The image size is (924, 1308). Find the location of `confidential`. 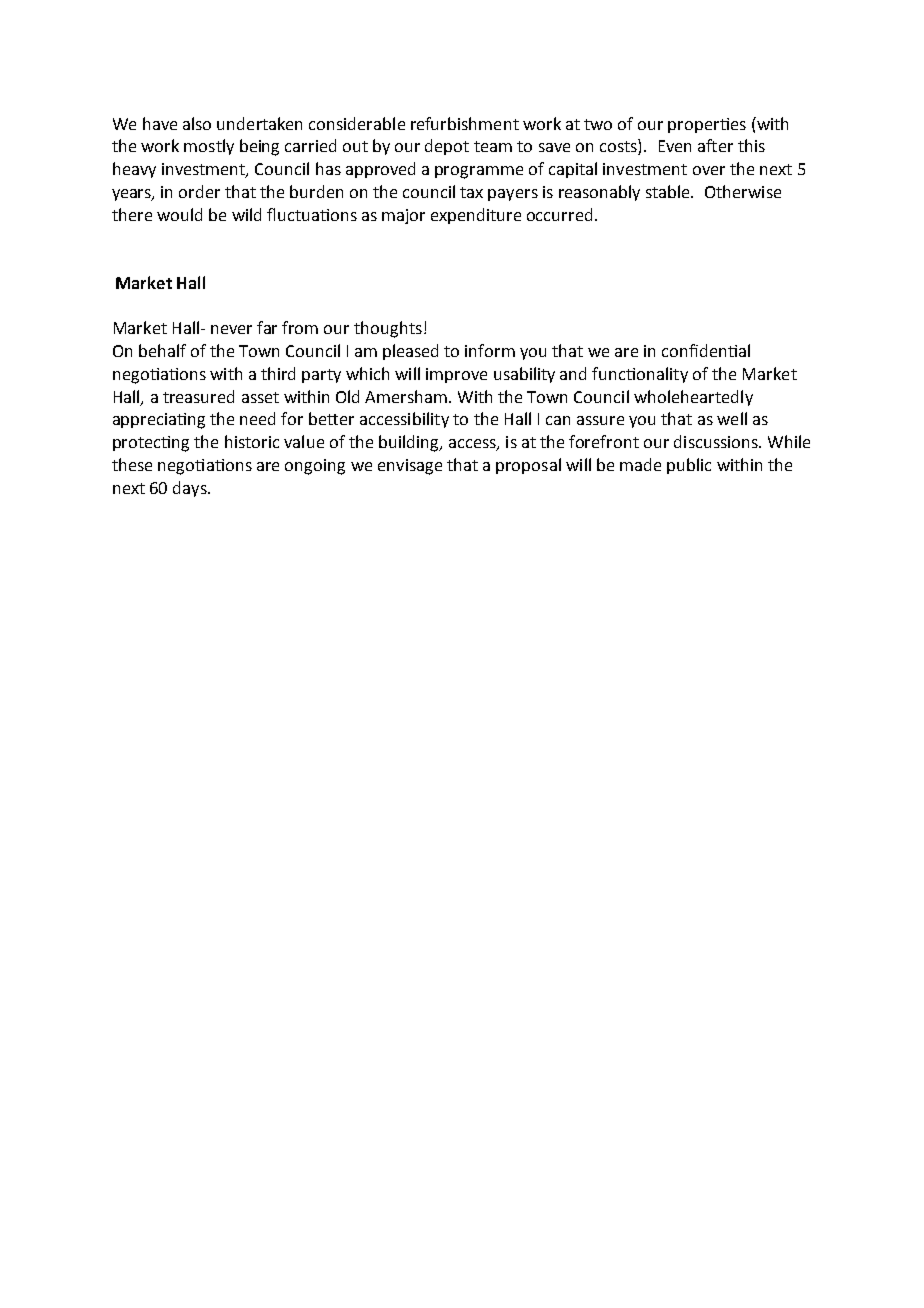

confidential is located at coordinates (706, 350).
